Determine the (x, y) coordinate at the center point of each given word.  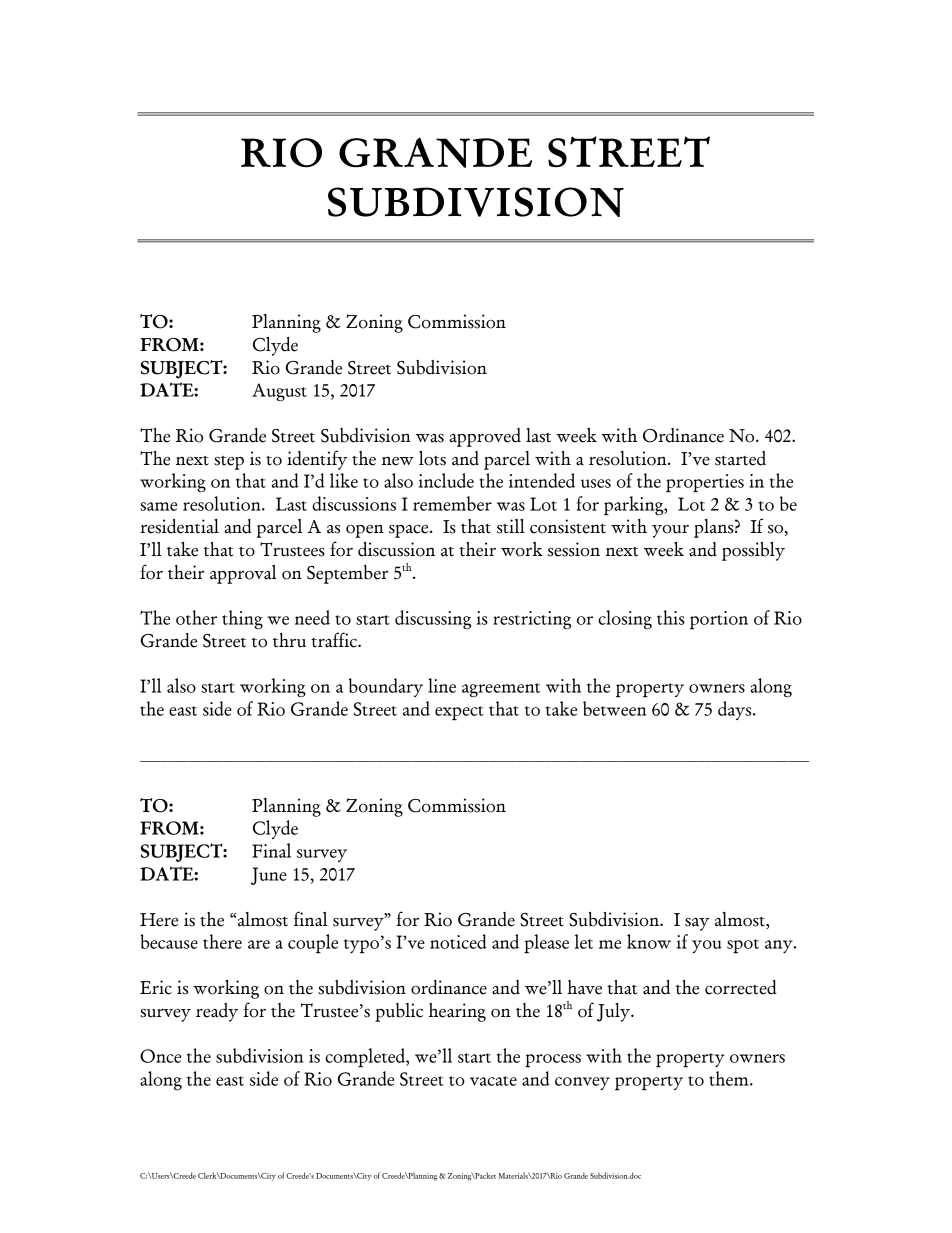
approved (485, 437)
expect (459, 713)
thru (289, 640)
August (279, 392)
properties (705, 483)
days (736, 710)
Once (160, 1056)
